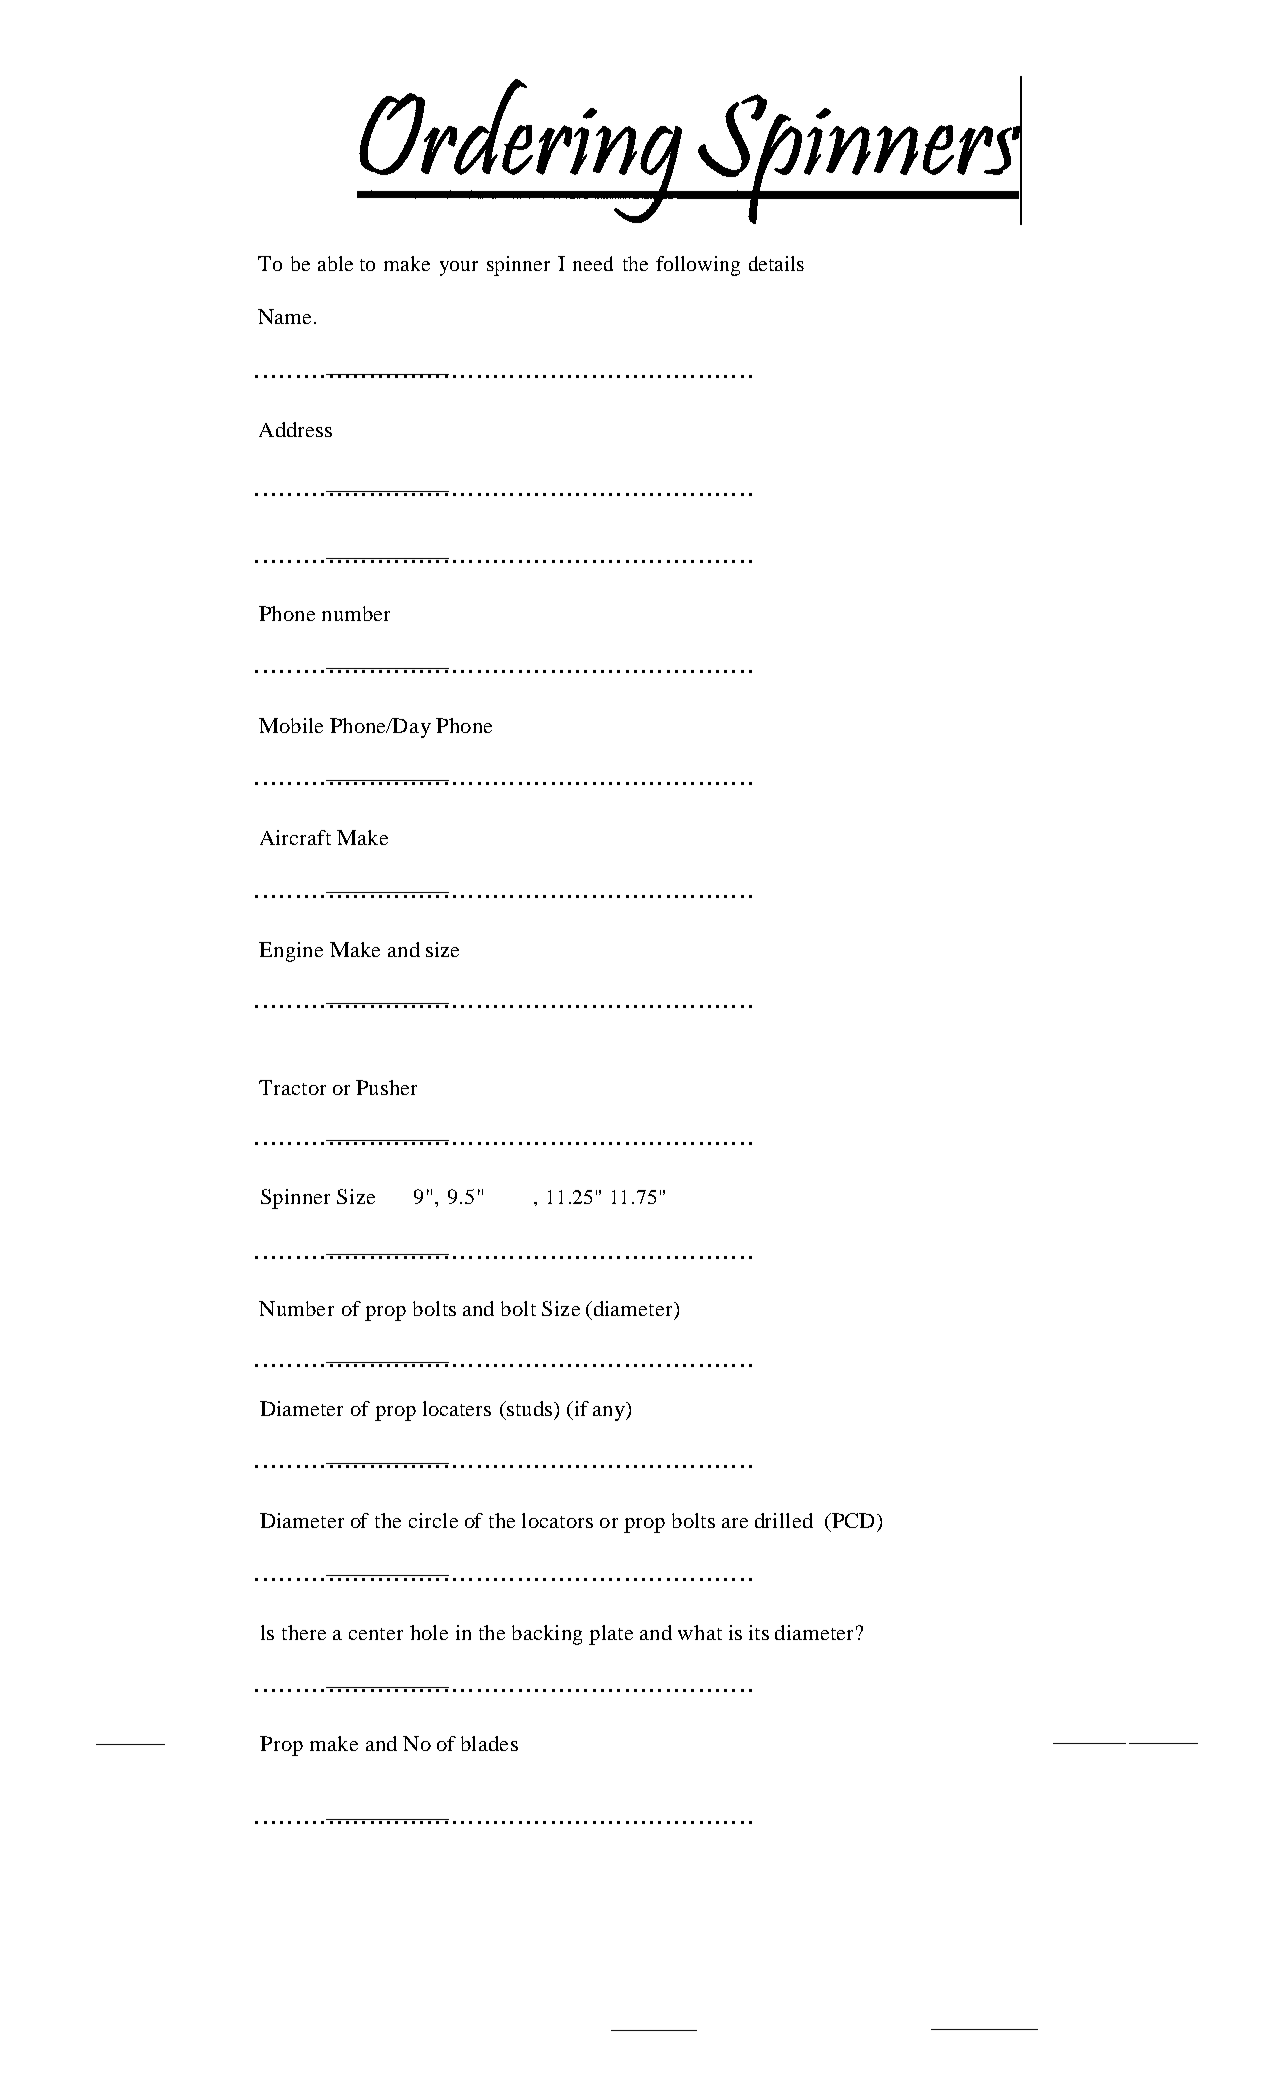  Describe the element at coordinates (376, 1634) in the screenshot. I see `center` at that location.
